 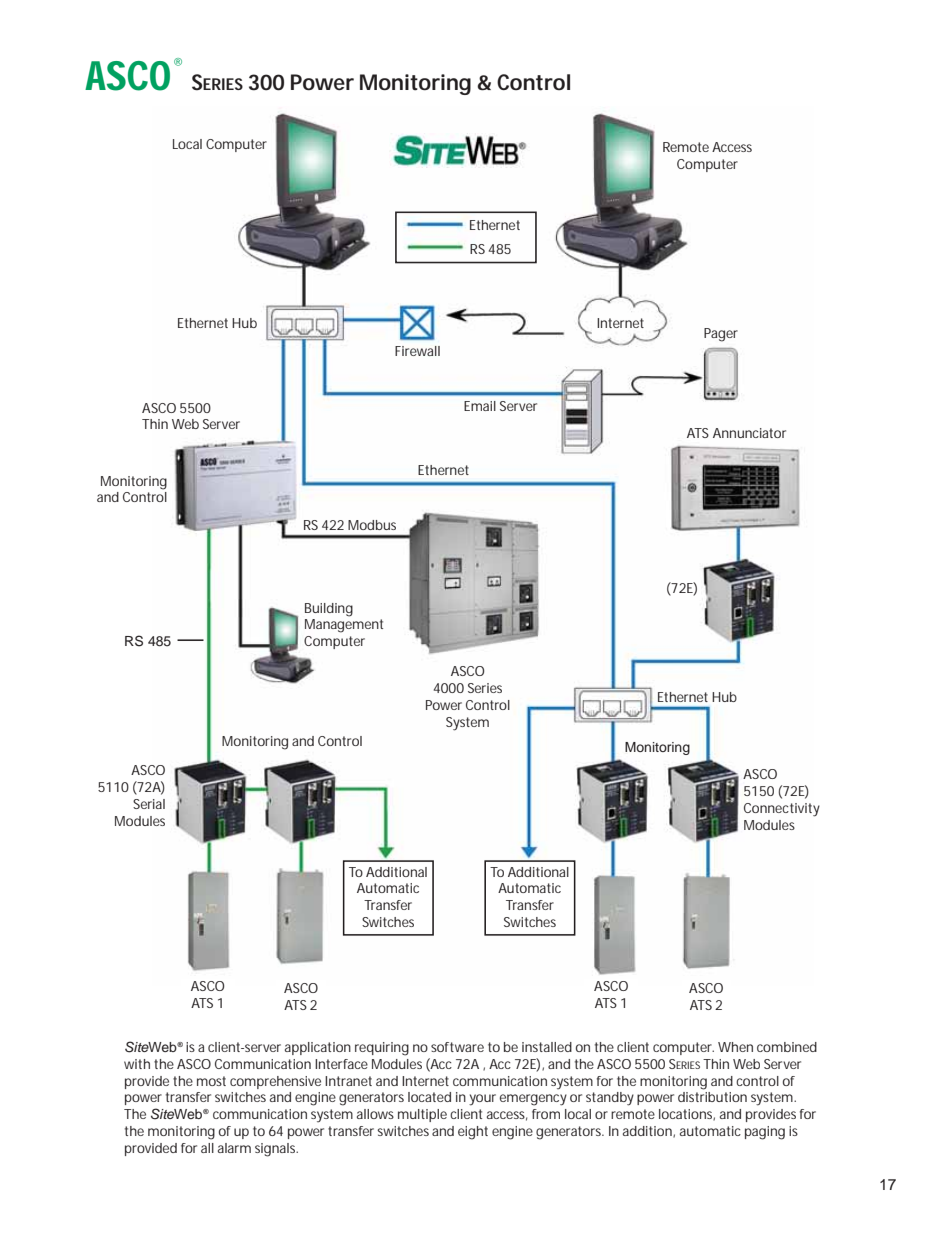 What do you see at coordinates (422, 1115) in the screenshot?
I see `multiple` at bounding box center [422, 1115].
